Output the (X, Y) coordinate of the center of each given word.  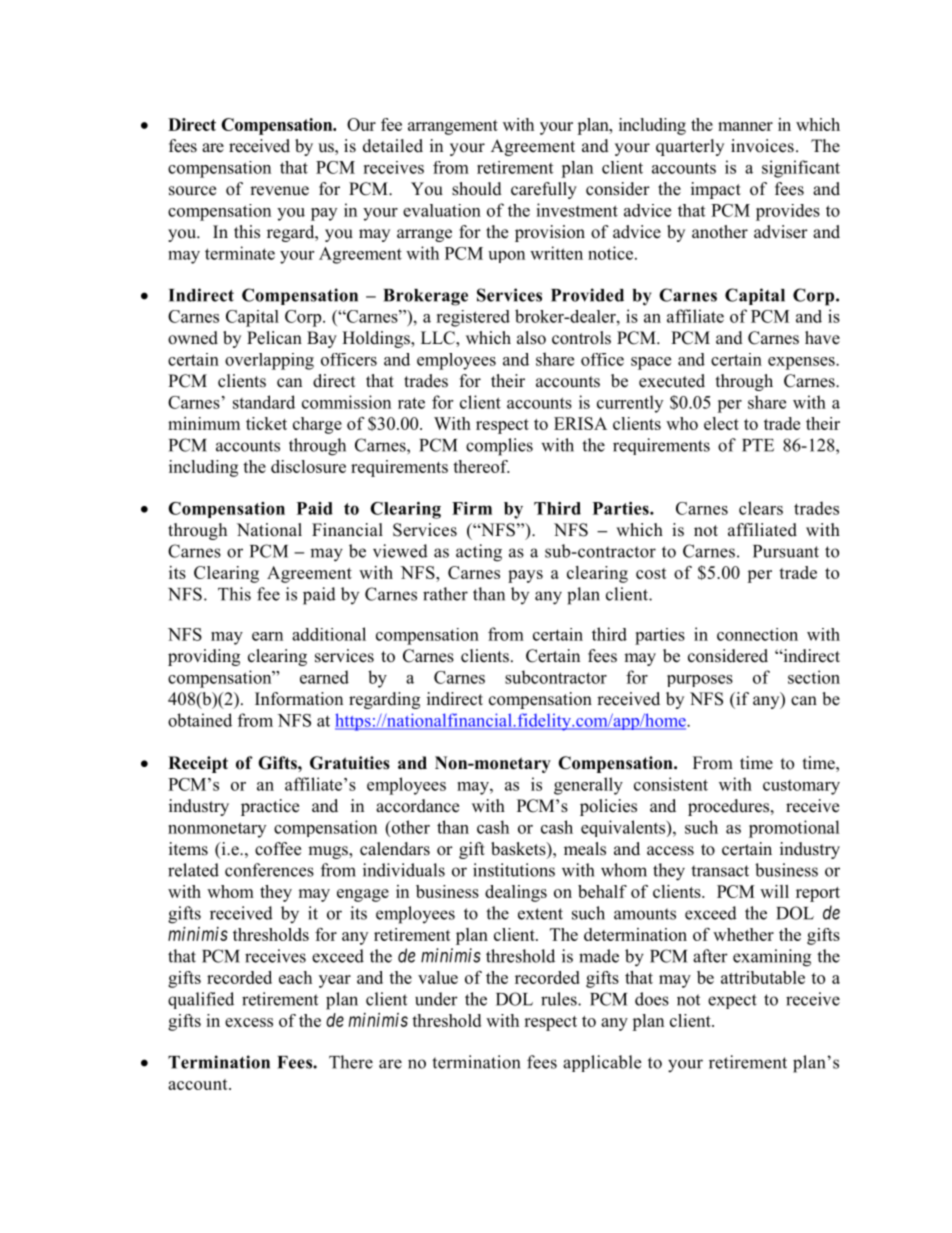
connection (757, 634)
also (531, 338)
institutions (514, 870)
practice (270, 807)
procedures (730, 807)
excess (249, 1022)
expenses (802, 363)
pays (525, 576)
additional (329, 634)
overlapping (269, 361)
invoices (762, 146)
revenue (279, 191)
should (477, 189)
